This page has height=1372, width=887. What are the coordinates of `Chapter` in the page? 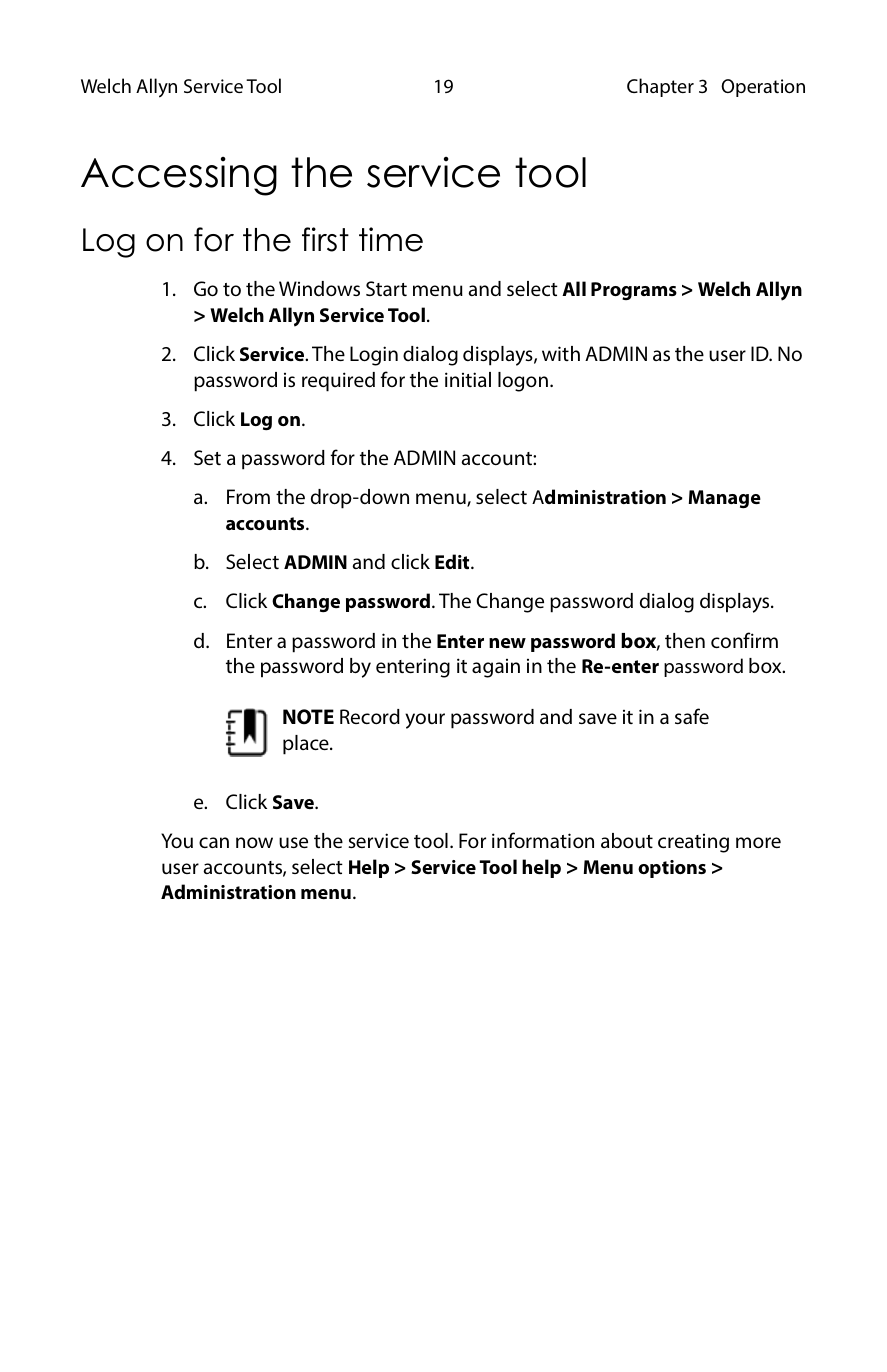 It's located at (660, 87).
